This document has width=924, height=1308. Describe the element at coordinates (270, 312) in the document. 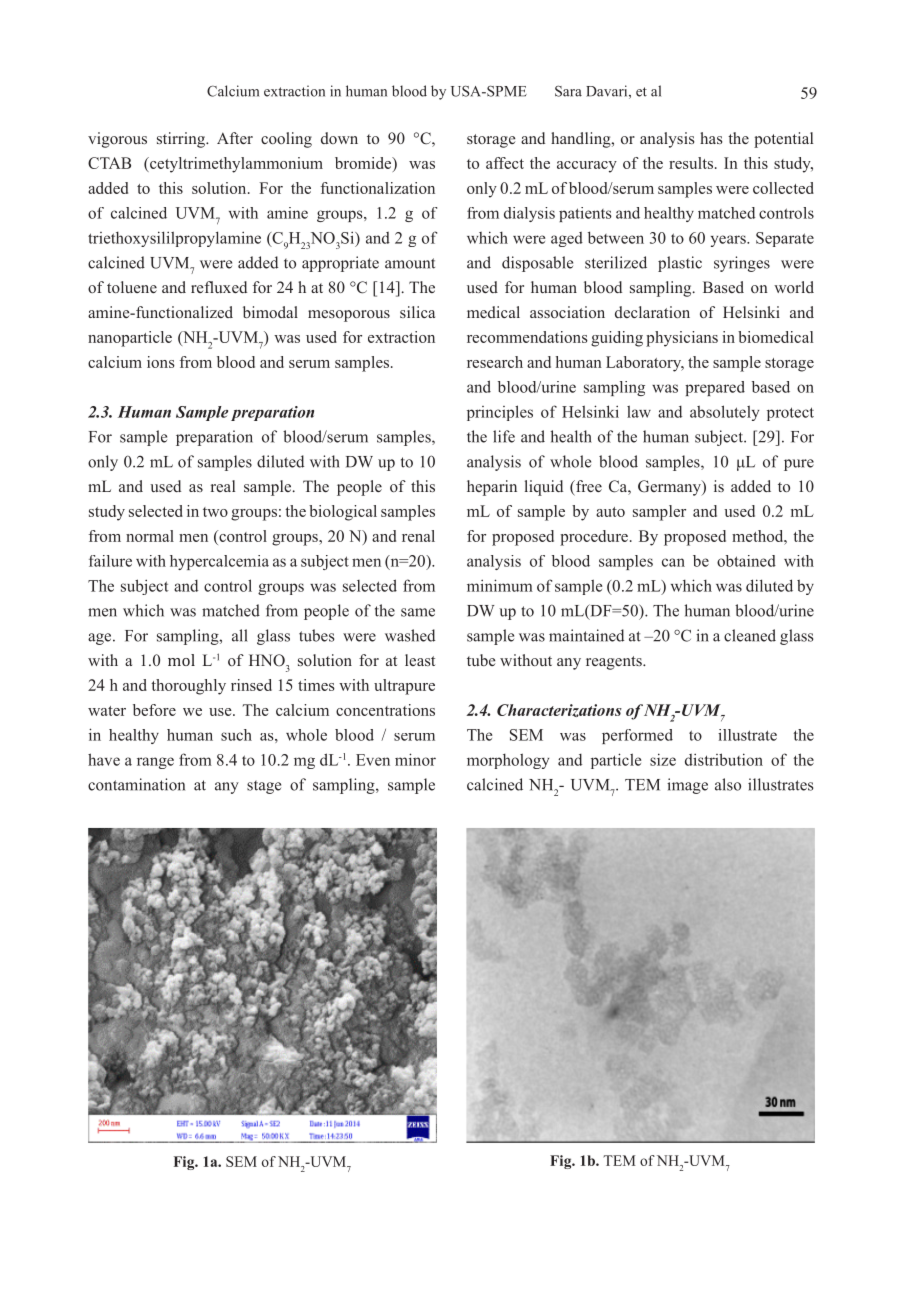

I see `bimodal` at that location.
